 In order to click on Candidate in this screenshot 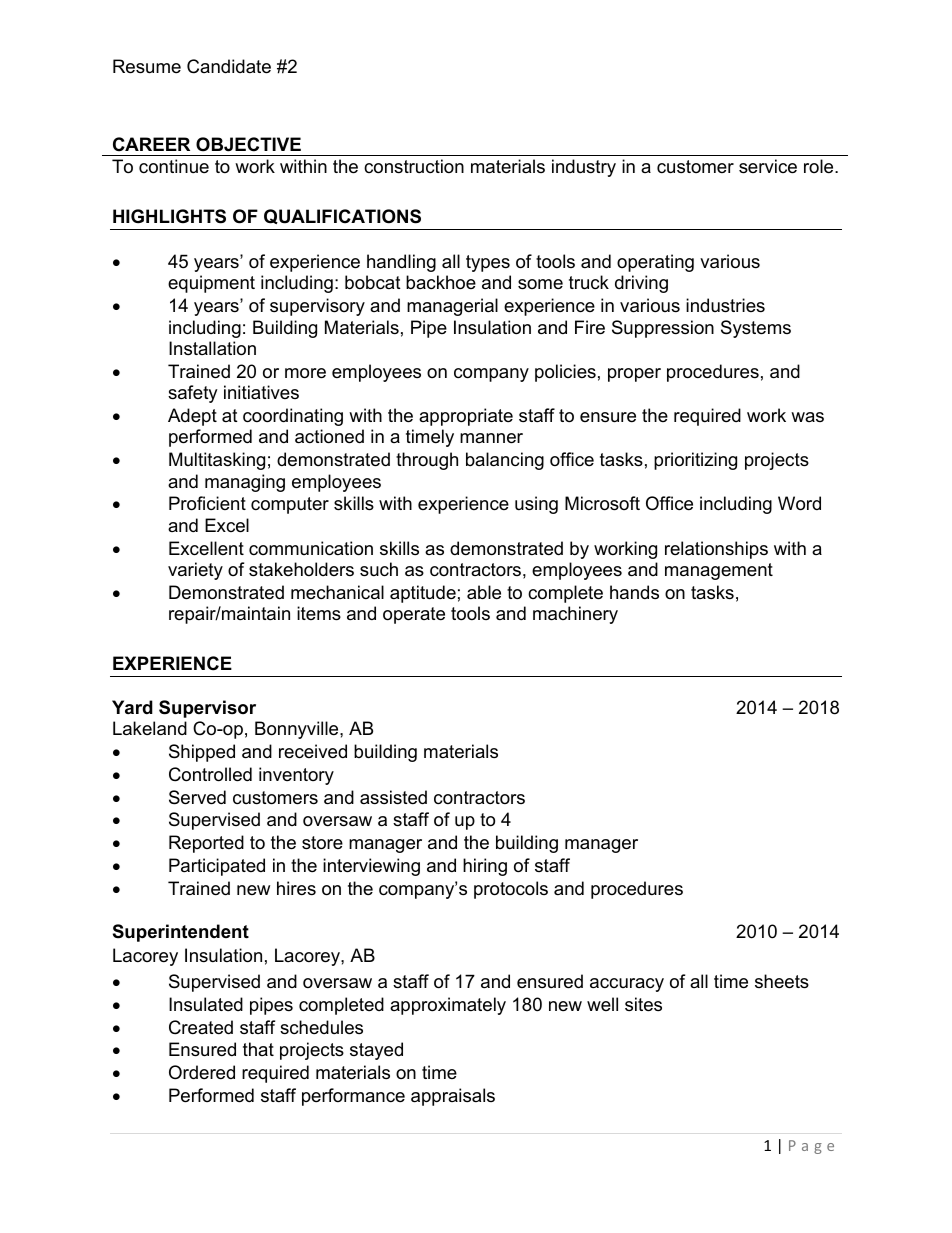, I will do `click(229, 66)`.
